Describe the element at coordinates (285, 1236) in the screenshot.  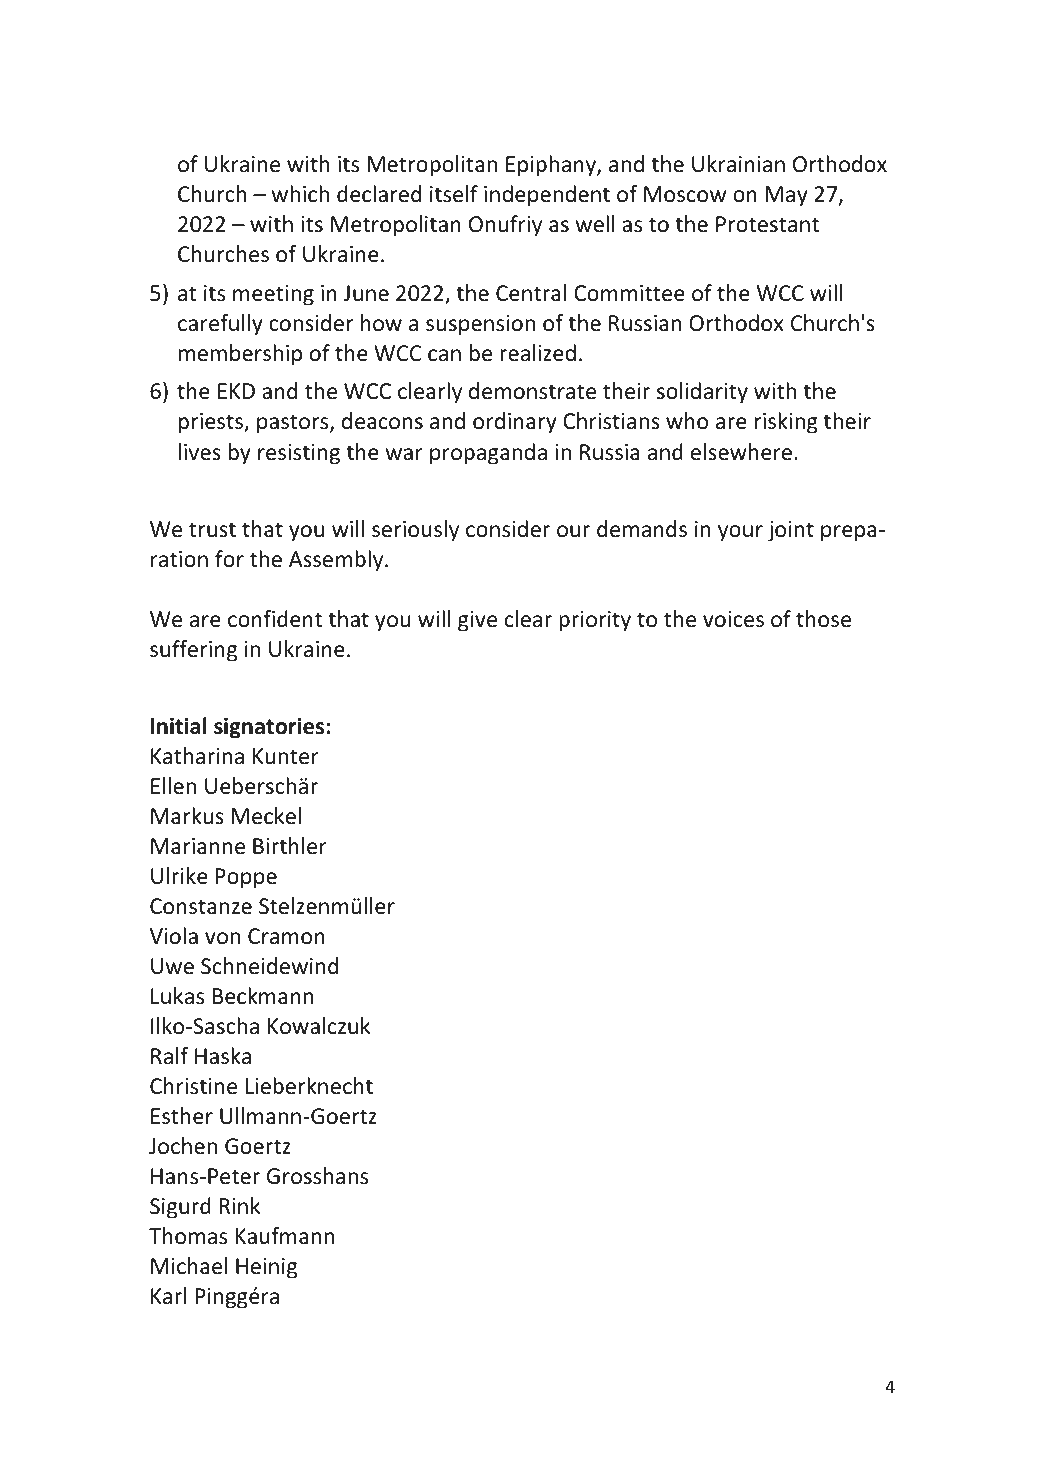
I see `Kaufmann` at that location.
